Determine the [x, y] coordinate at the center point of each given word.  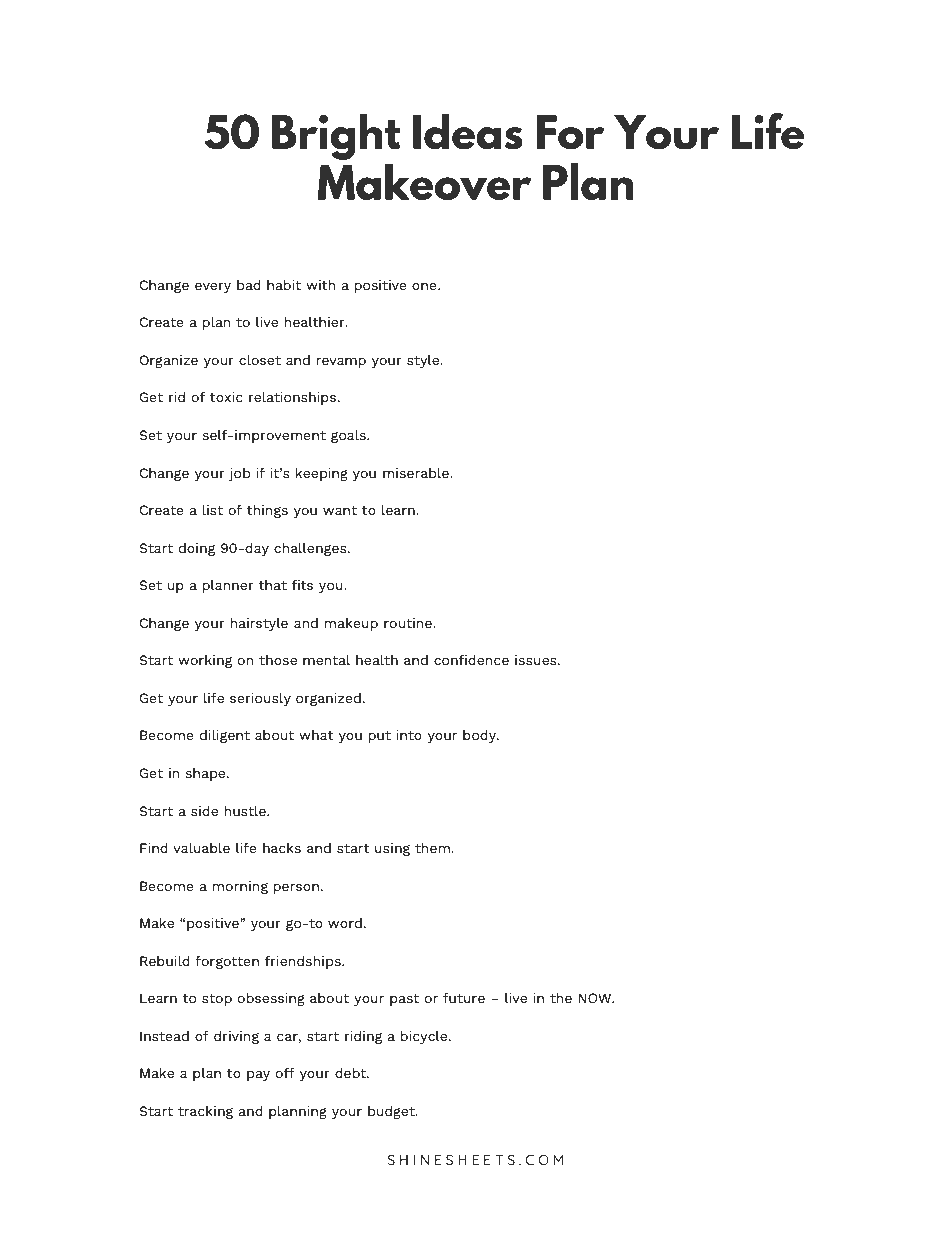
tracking [205, 1112]
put [380, 737]
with [321, 284]
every [213, 288]
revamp [341, 363]
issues [537, 660]
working [205, 661]
